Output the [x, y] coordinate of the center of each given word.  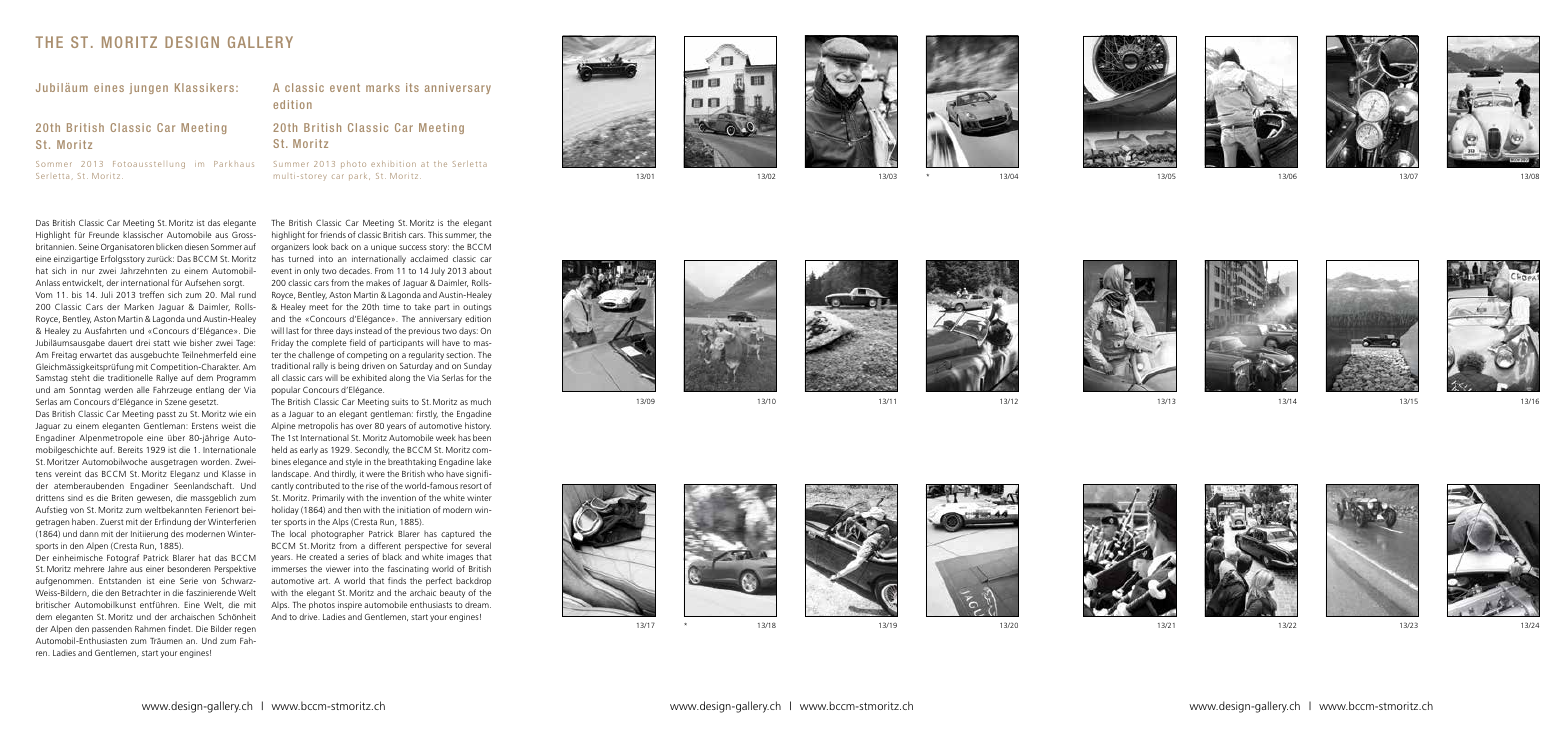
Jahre [117, 569]
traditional [290, 365]
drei [143, 342]
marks [383, 87]
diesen [197, 246]
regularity [426, 355]
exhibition [393, 164]
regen [245, 630]
